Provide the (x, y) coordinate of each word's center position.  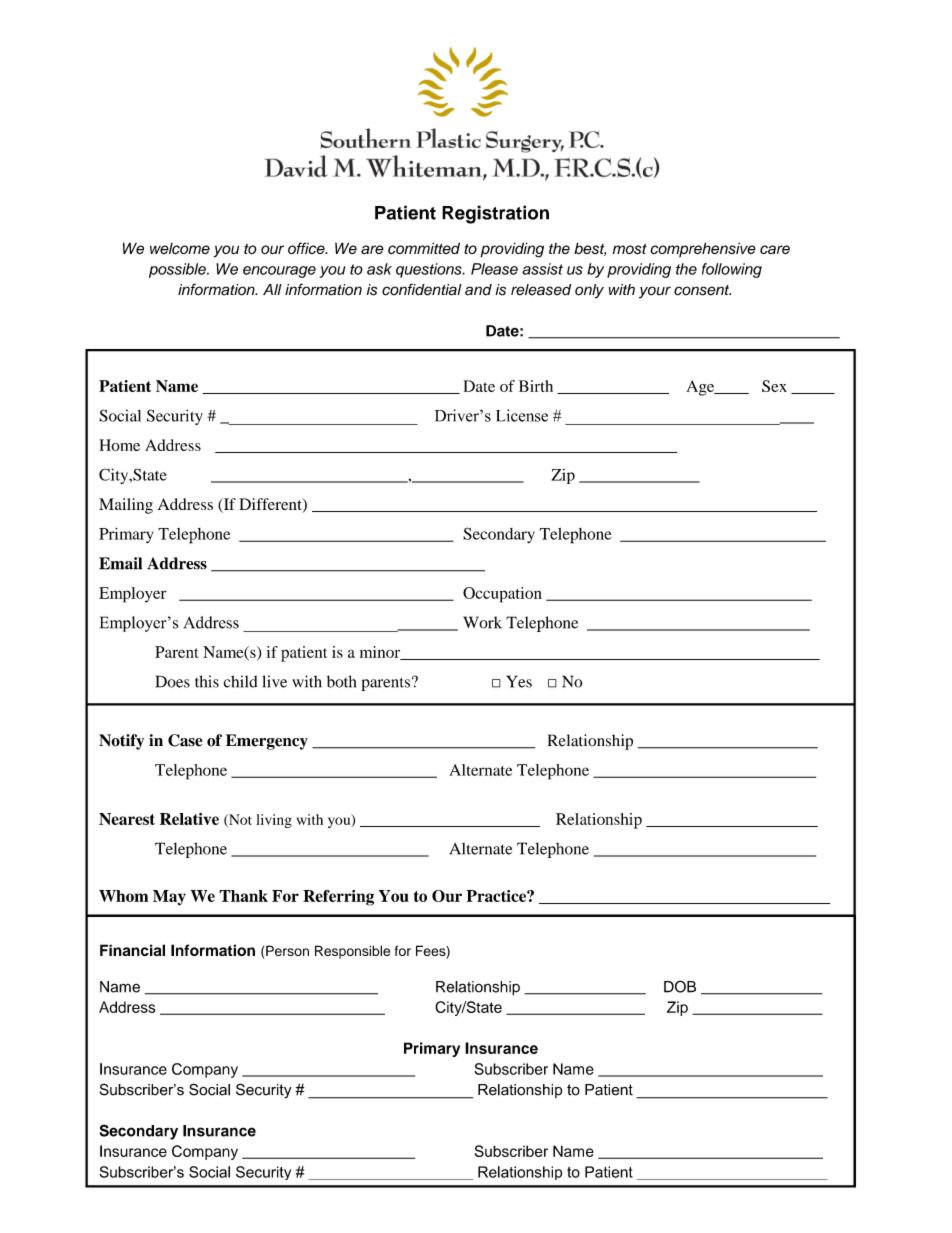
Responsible (352, 952)
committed (424, 248)
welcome (180, 249)
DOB (680, 986)
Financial (132, 950)
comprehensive (703, 249)
